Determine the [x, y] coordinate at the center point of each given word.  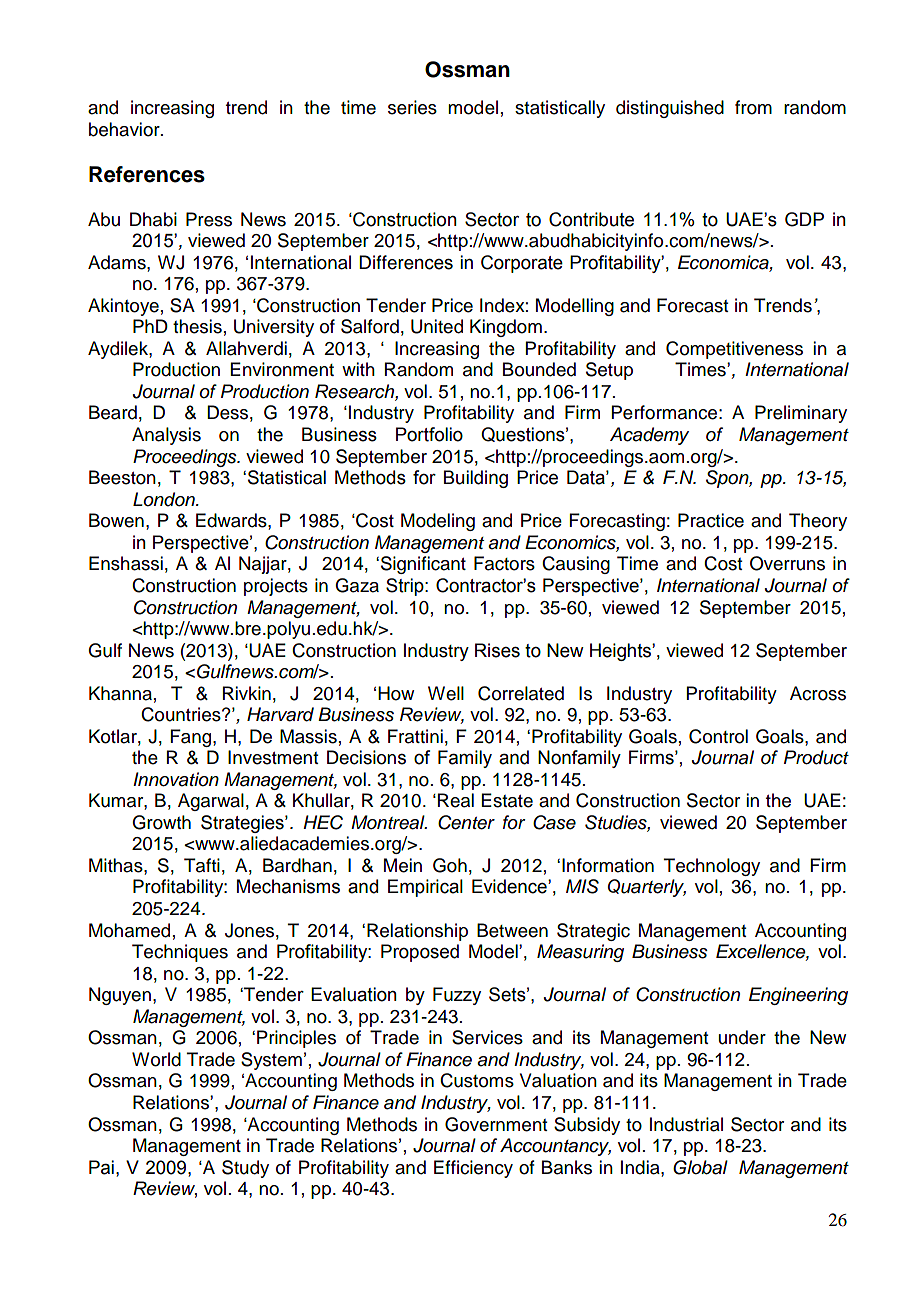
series [412, 107]
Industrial [686, 1124]
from [753, 107]
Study [245, 1169]
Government [496, 1124]
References [147, 174]
